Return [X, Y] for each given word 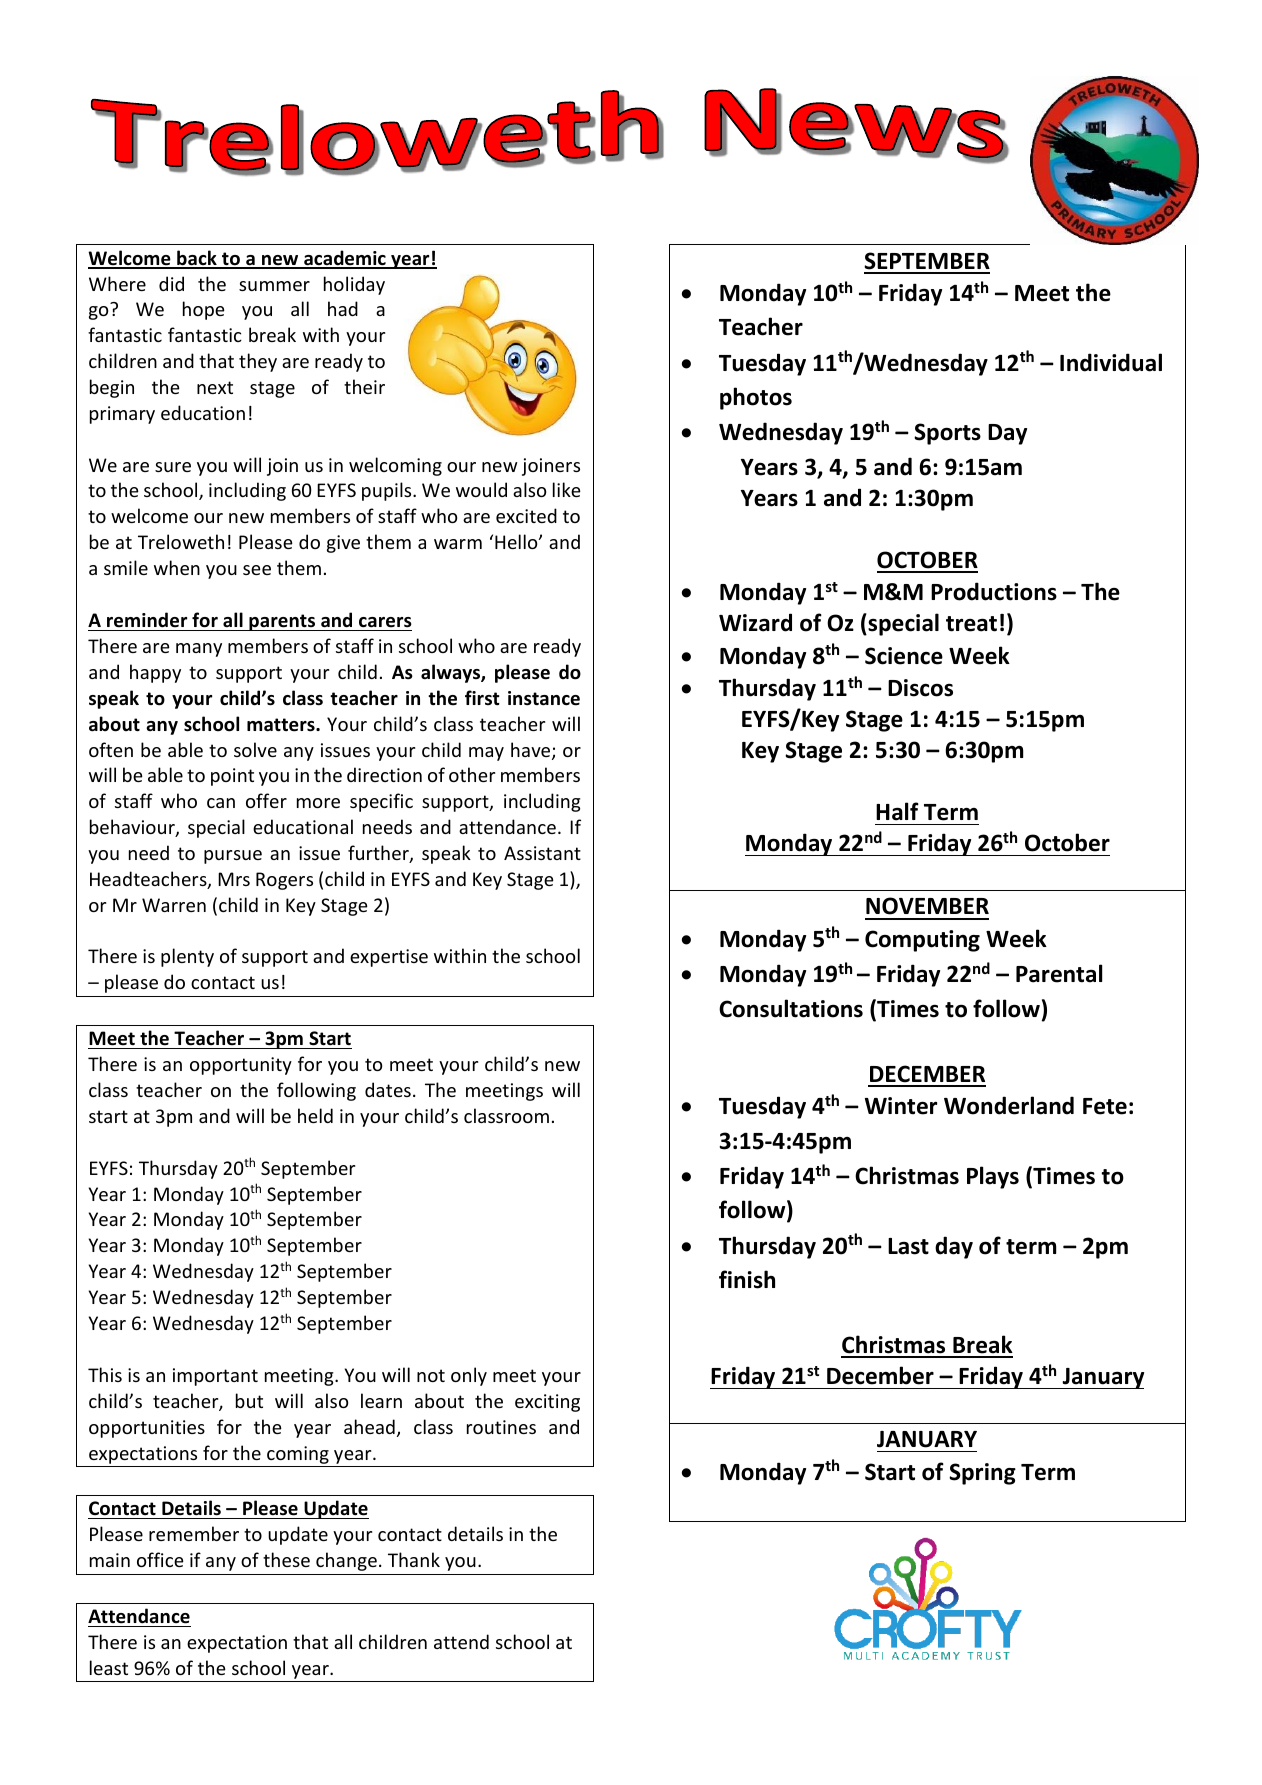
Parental [1059, 973]
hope [204, 310]
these [286, 1559]
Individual [1111, 362]
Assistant [542, 853]
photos [756, 398]
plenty [187, 957]
